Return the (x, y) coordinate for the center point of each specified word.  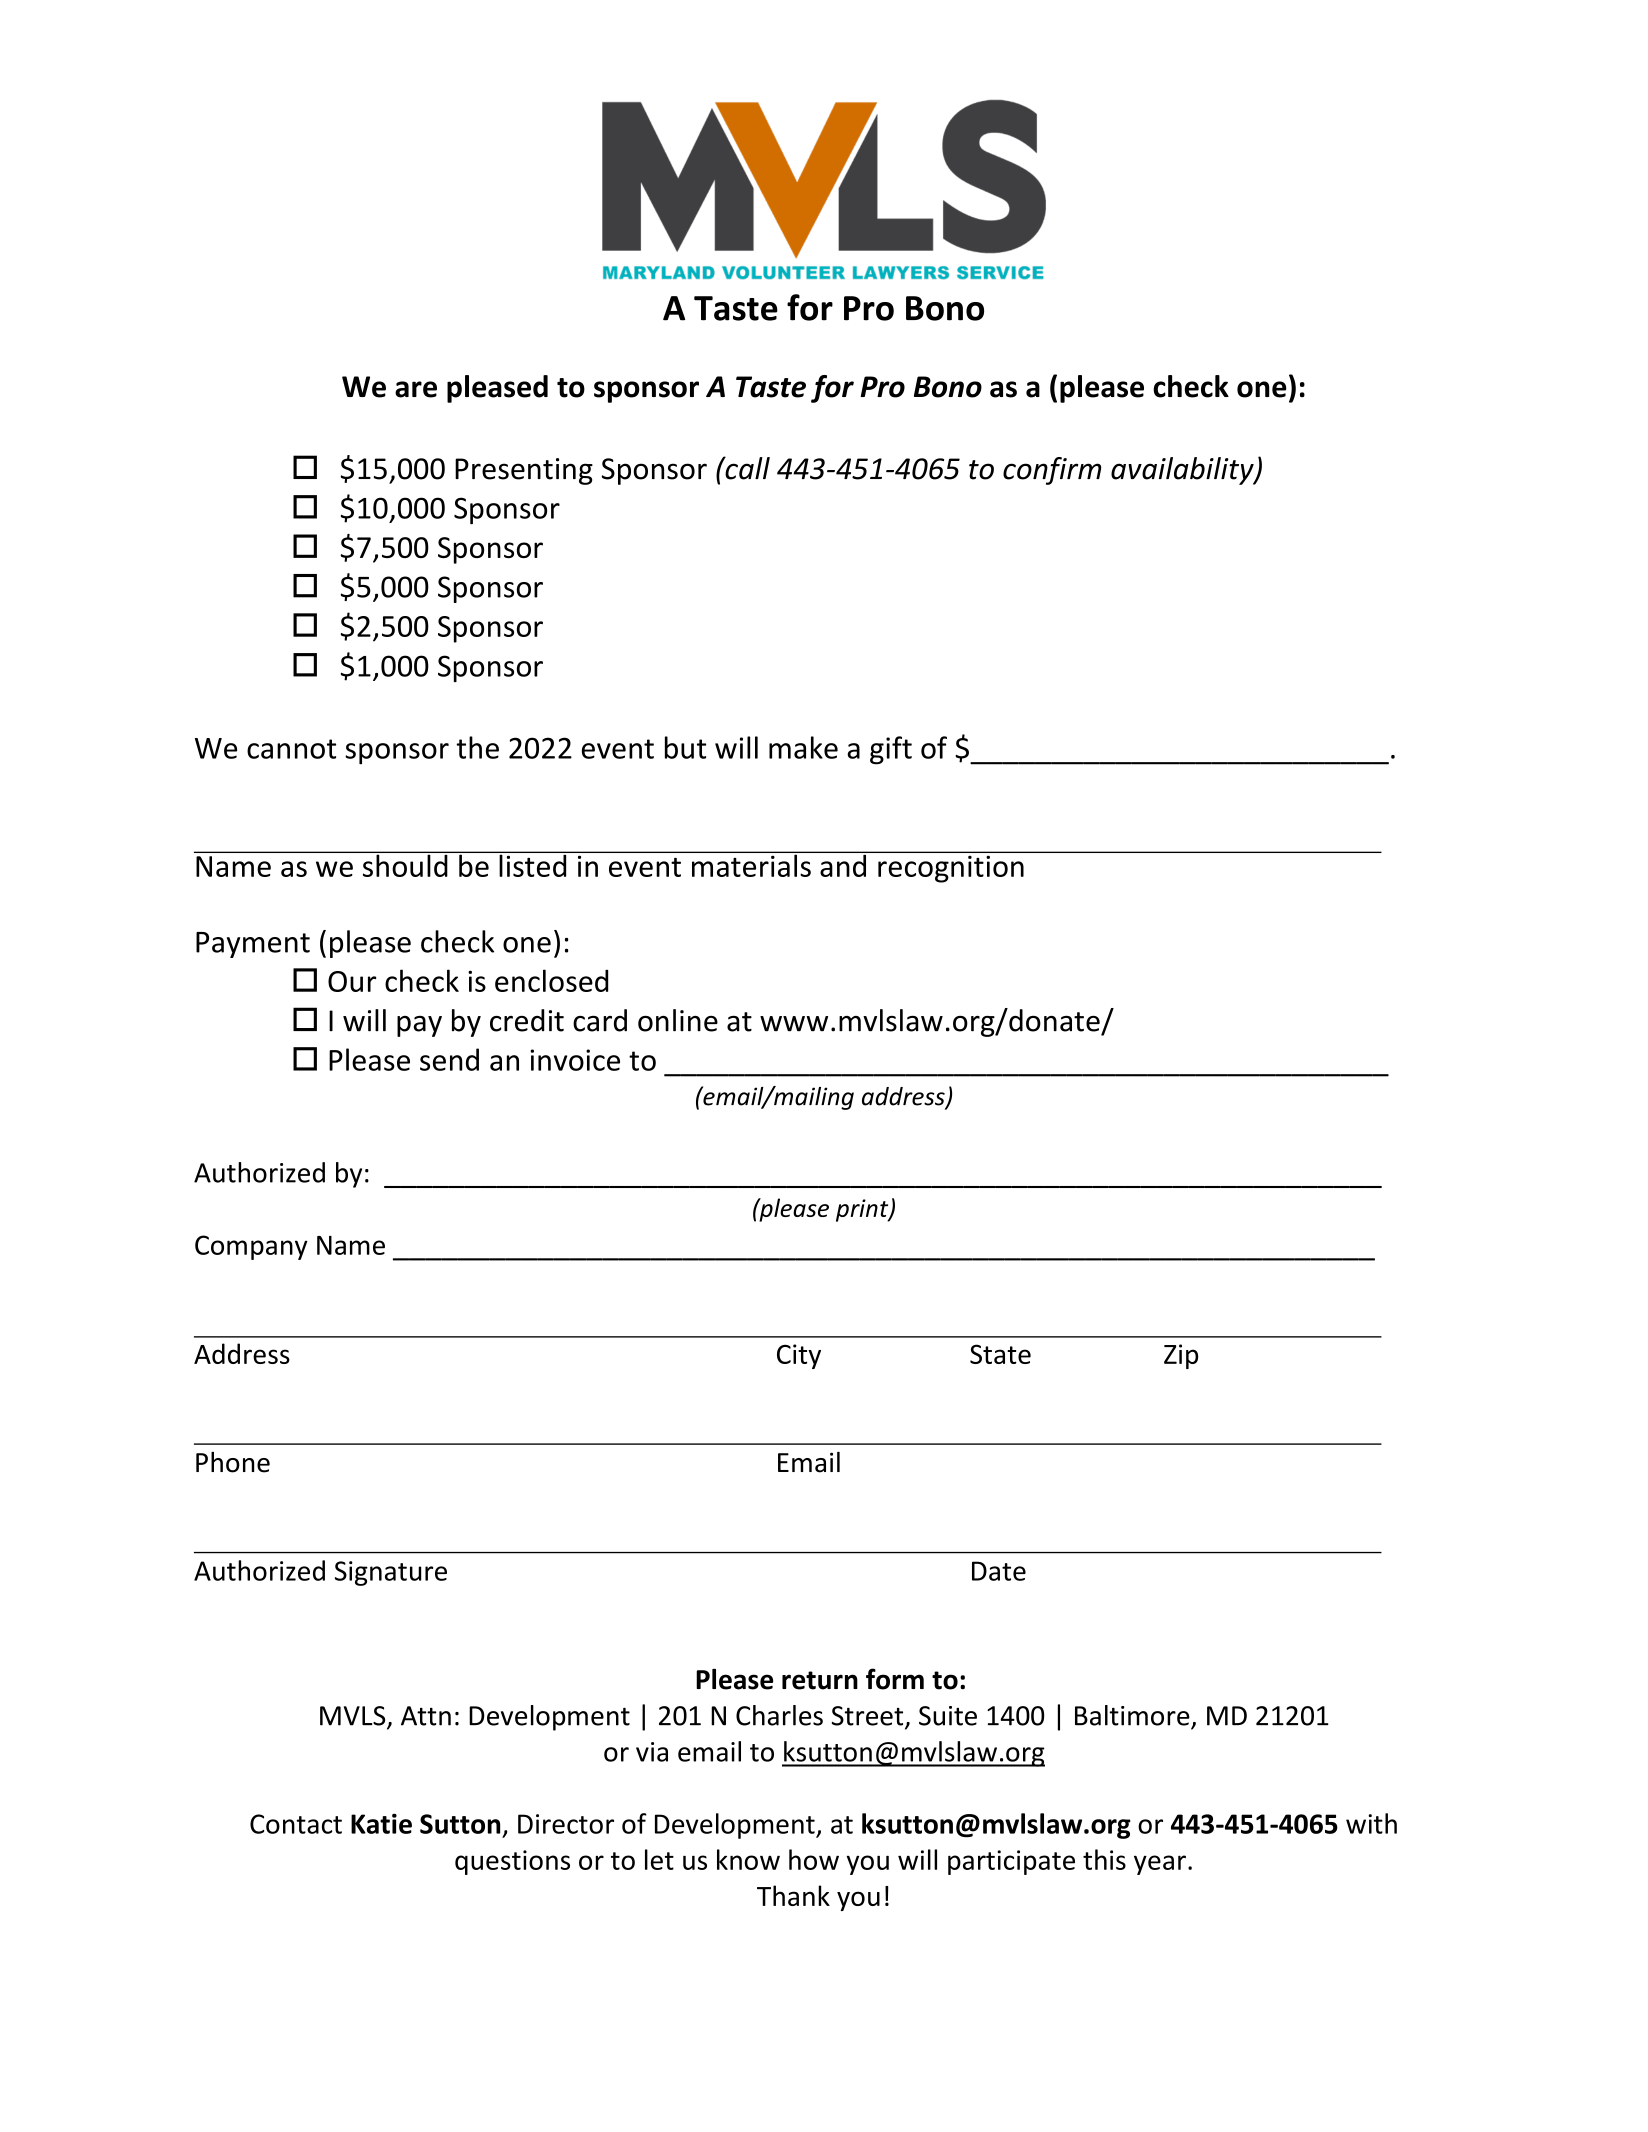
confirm (1052, 471)
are (416, 389)
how (814, 1859)
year (1160, 1865)
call (746, 468)
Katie (381, 1823)
